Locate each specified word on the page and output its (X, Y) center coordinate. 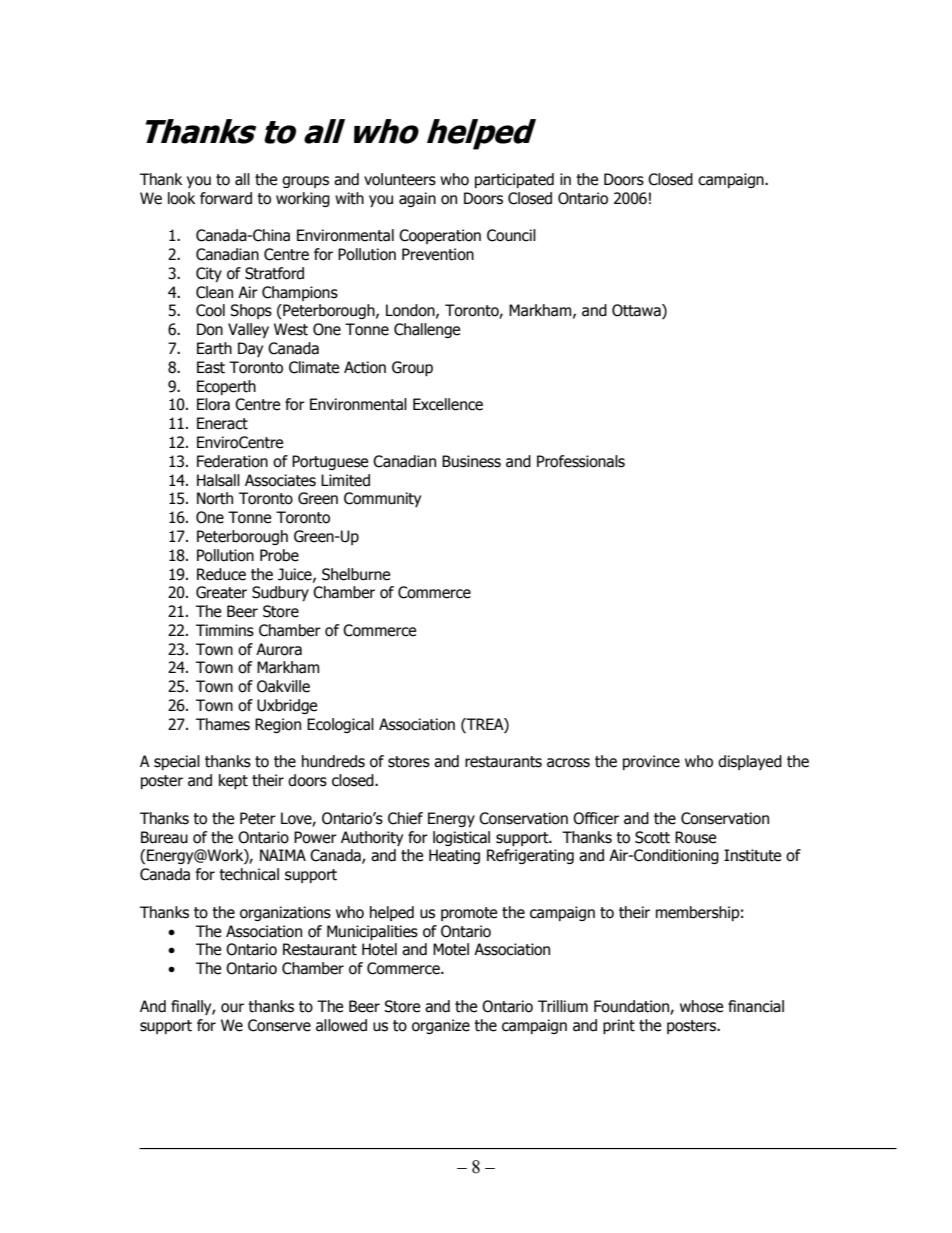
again (417, 199)
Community (382, 499)
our (232, 1008)
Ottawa (637, 311)
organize (441, 1026)
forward (226, 198)
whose (701, 1006)
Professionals (581, 461)
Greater (221, 592)
